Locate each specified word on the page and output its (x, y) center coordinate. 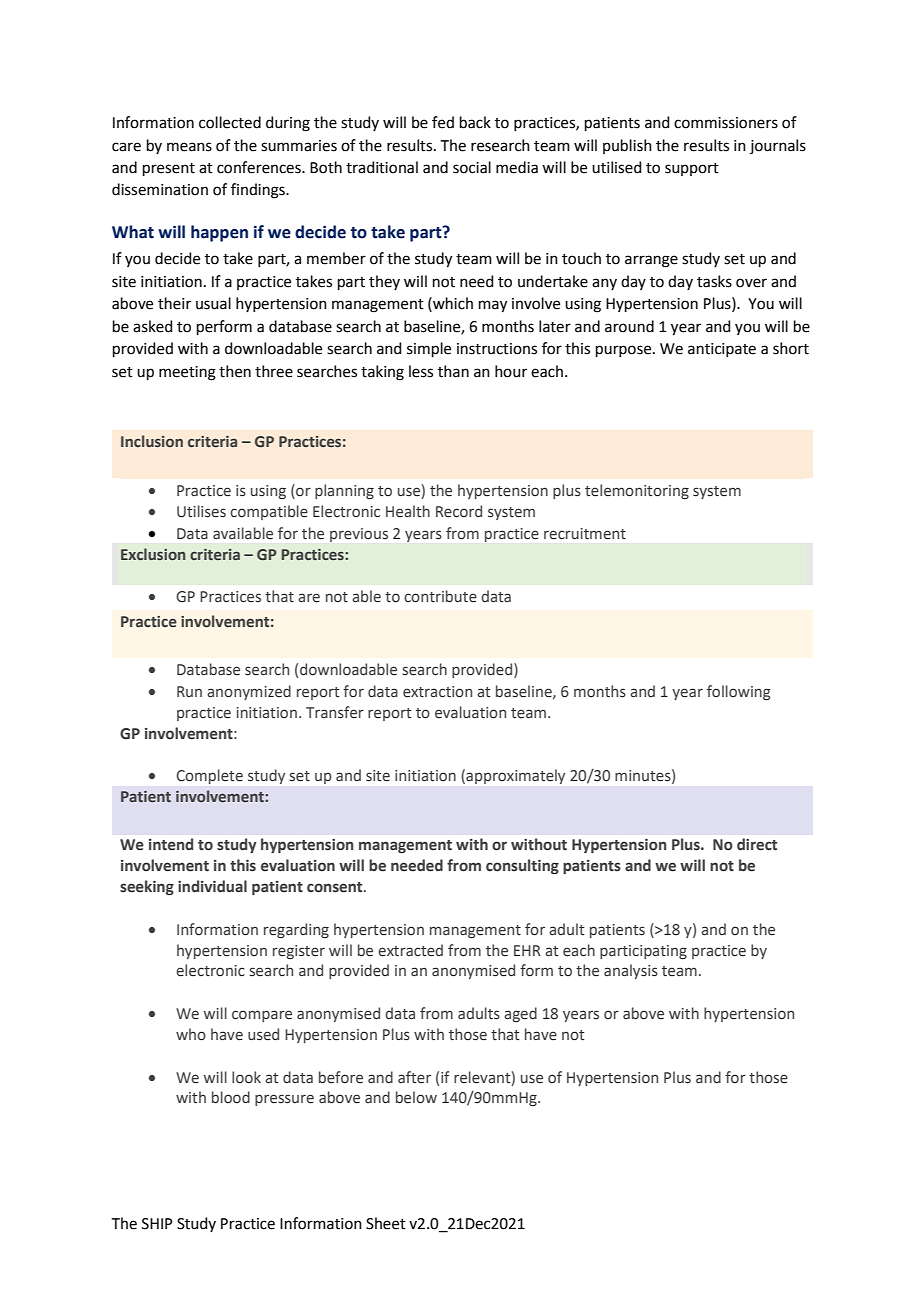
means (189, 147)
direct (757, 844)
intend (171, 844)
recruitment (585, 534)
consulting (522, 866)
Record (459, 511)
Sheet (386, 1223)
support (692, 169)
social (472, 167)
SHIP (157, 1224)
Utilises (201, 511)
